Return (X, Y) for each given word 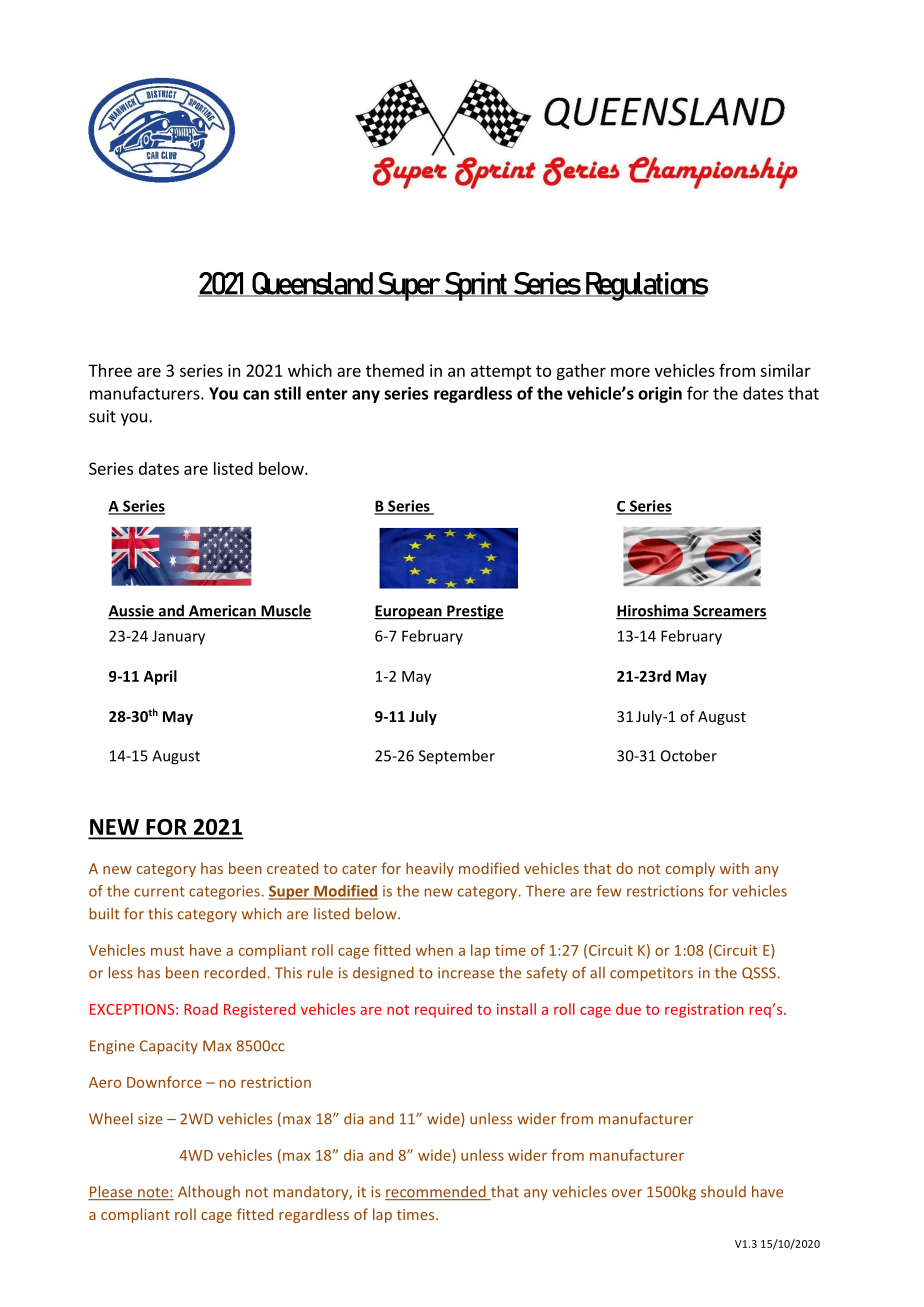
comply (690, 869)
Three (110, 370)
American (222, 612)
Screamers (729, 612)
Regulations (646, 286)
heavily (430, 869)
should (723, 1192)
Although (209, 1192)
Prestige (474, 612)
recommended (436, 1193)
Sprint (475, 286)
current (159, 891)
